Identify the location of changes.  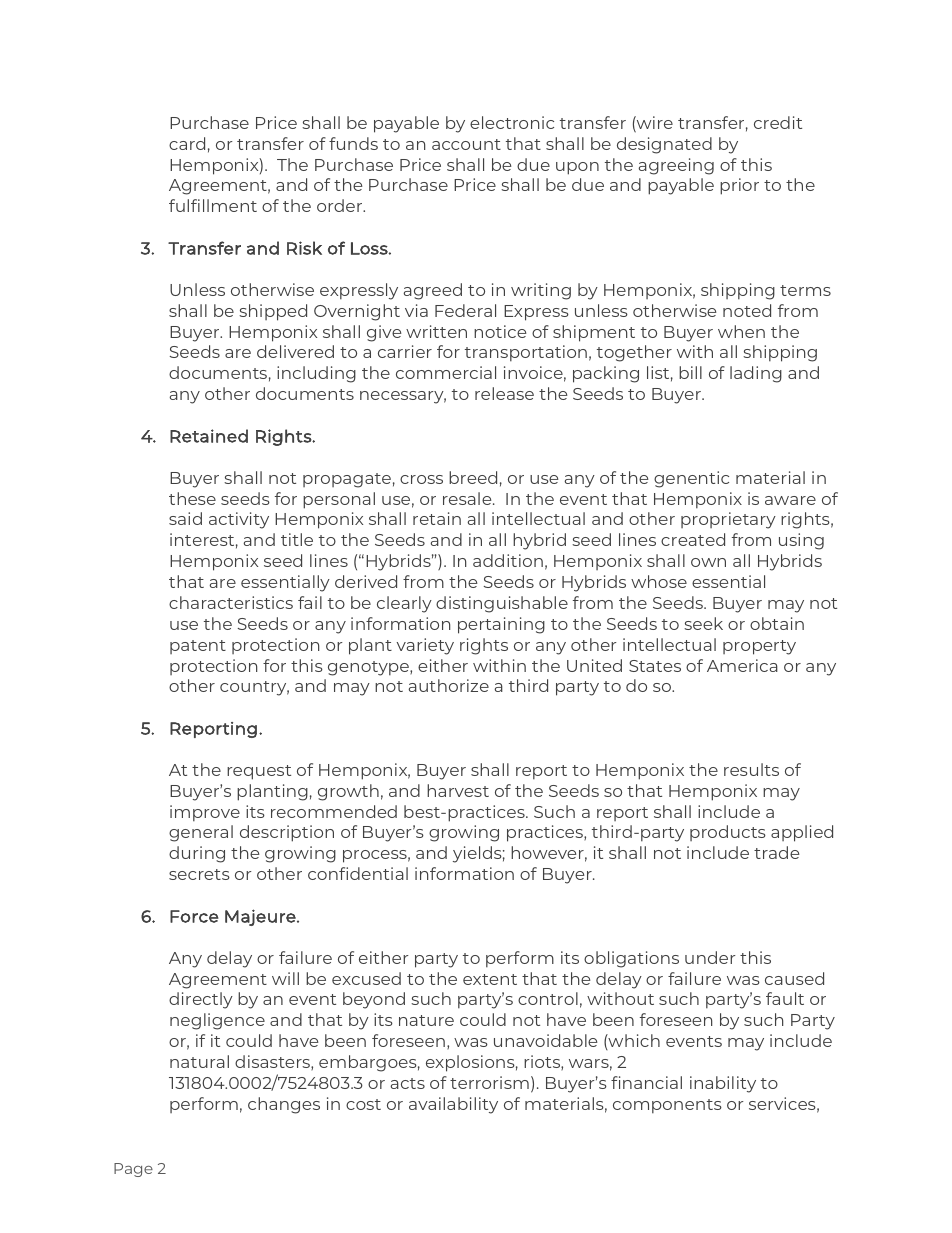
(284, 1105).
